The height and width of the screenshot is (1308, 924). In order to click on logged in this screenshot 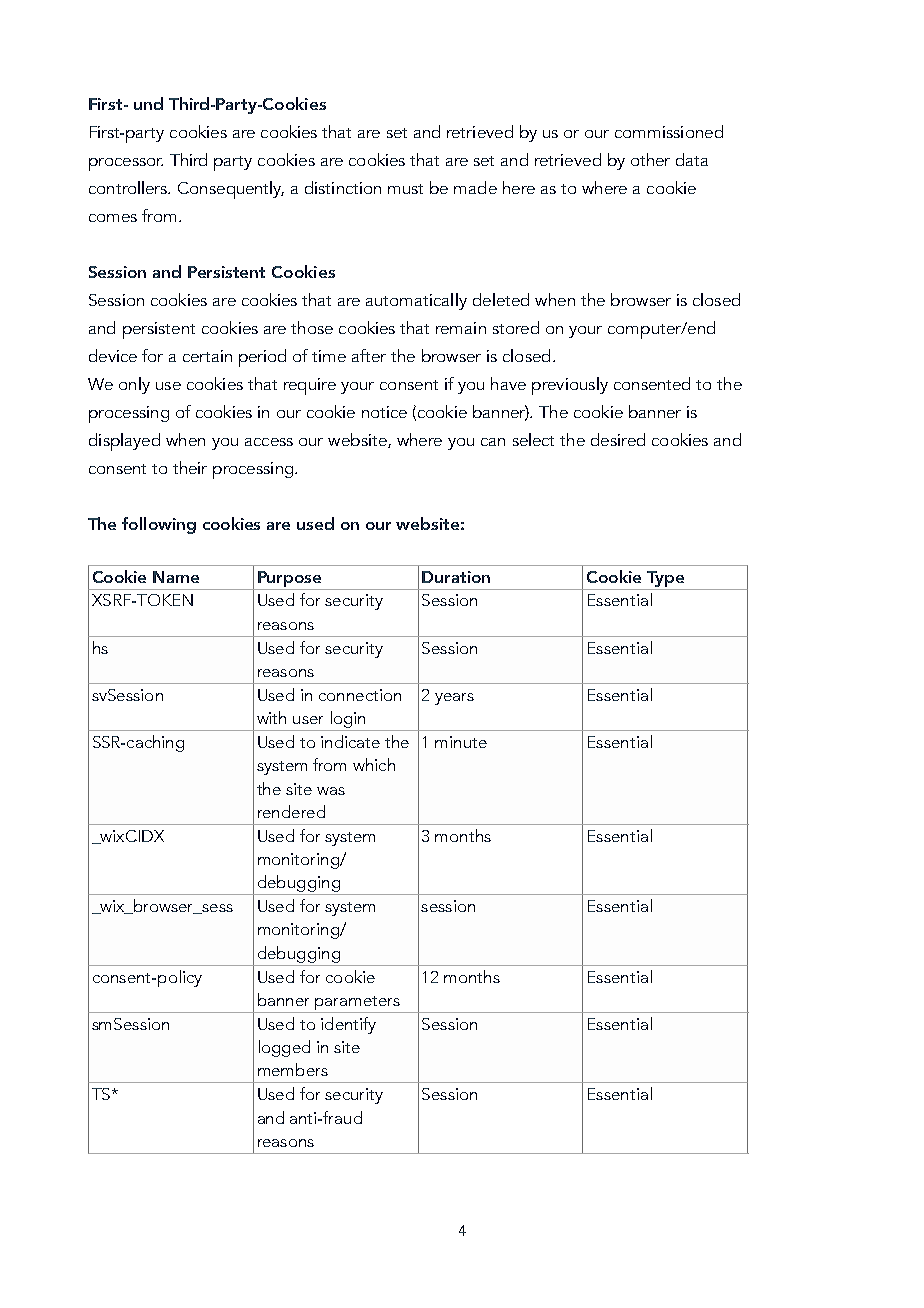, I will do `click(284, 1048)`.
